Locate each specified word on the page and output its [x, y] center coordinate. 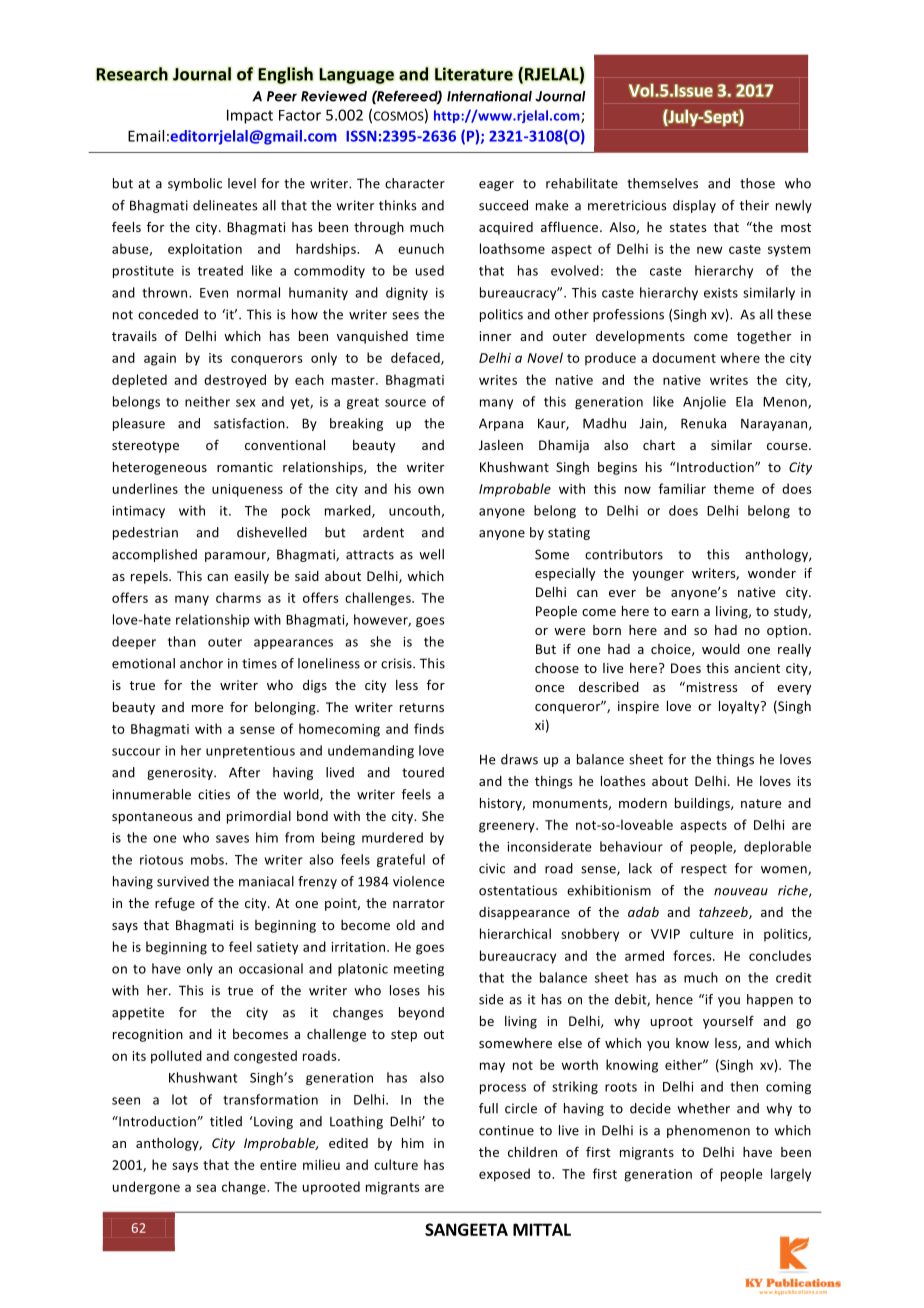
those [757, 183]
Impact [250, 116]
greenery [508, 827]
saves [232, 839]
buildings [703, 804]
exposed [504, 1175]
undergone [146, 1188]
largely [791, 1175]
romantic [245, 467]
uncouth [415, 511]
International [489, 96]
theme [734, 488]
